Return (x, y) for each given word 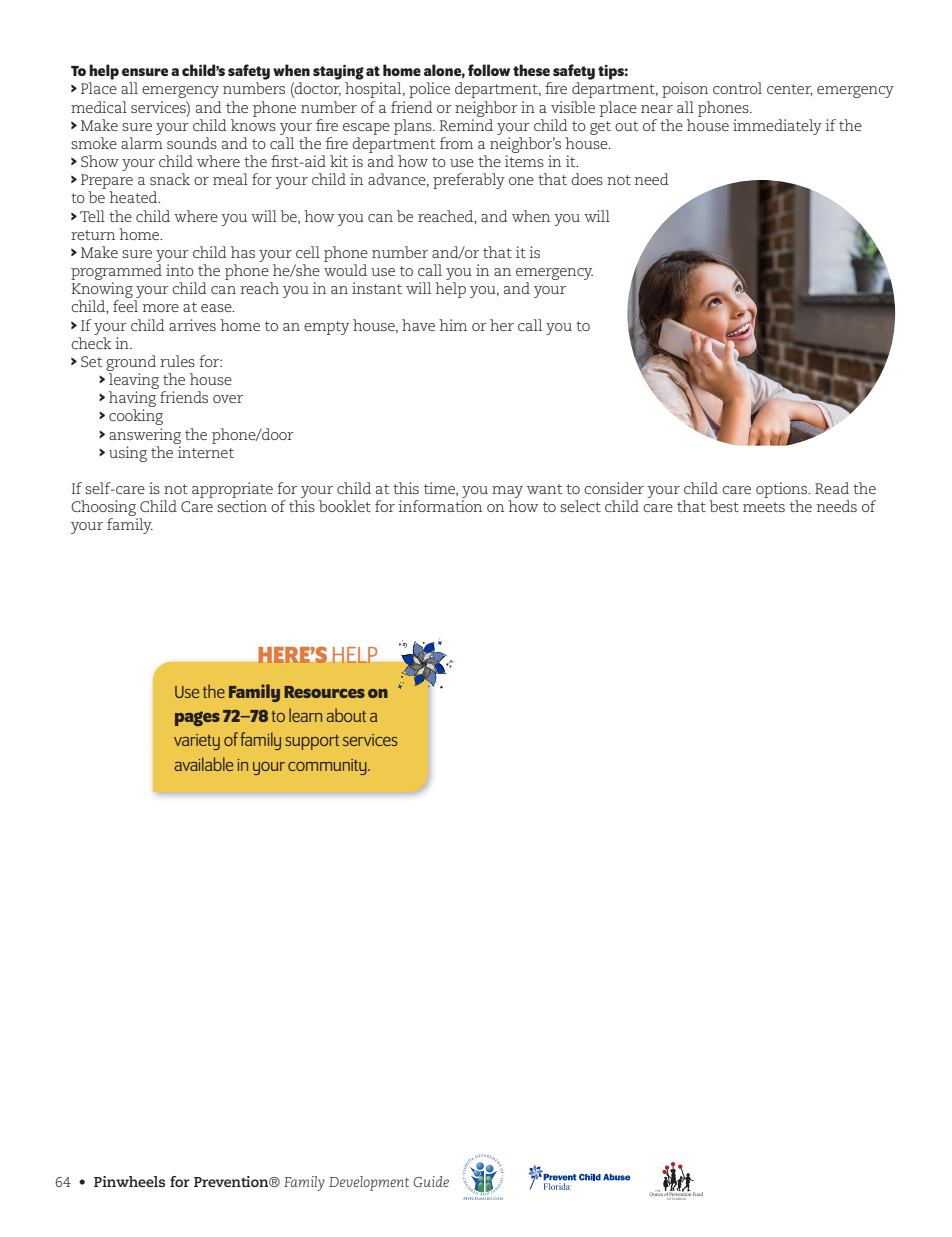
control (737, 88)
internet (206, 452)
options (783, 490)
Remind (466, 125)
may (507, 492)
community (328, 767)
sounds (192, 143)
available (204, 764)
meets (764, 507)
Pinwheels (129, 1181)
